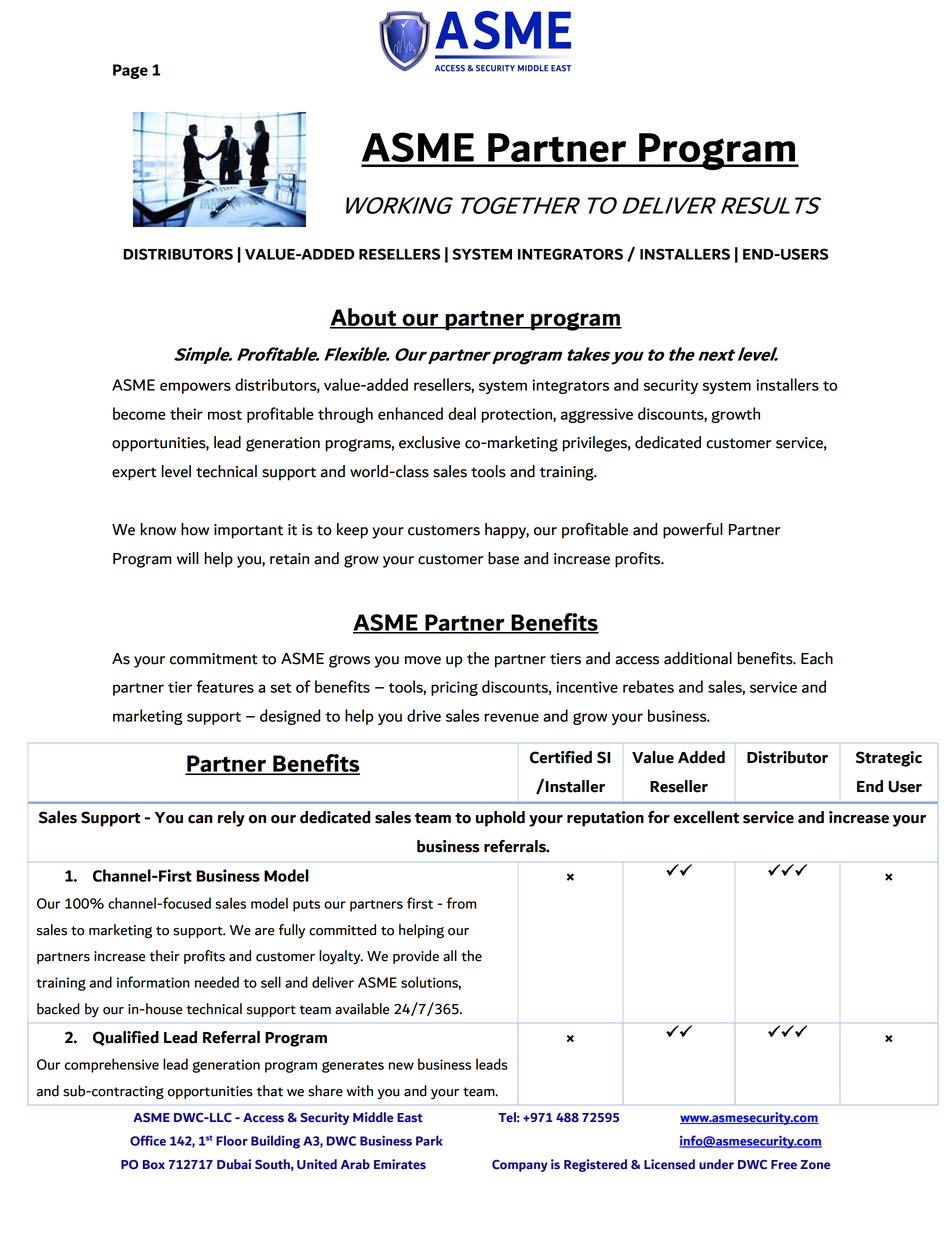 The height and width of the image is (1233, 952). I want to click on Free, so click(784, 1165).
